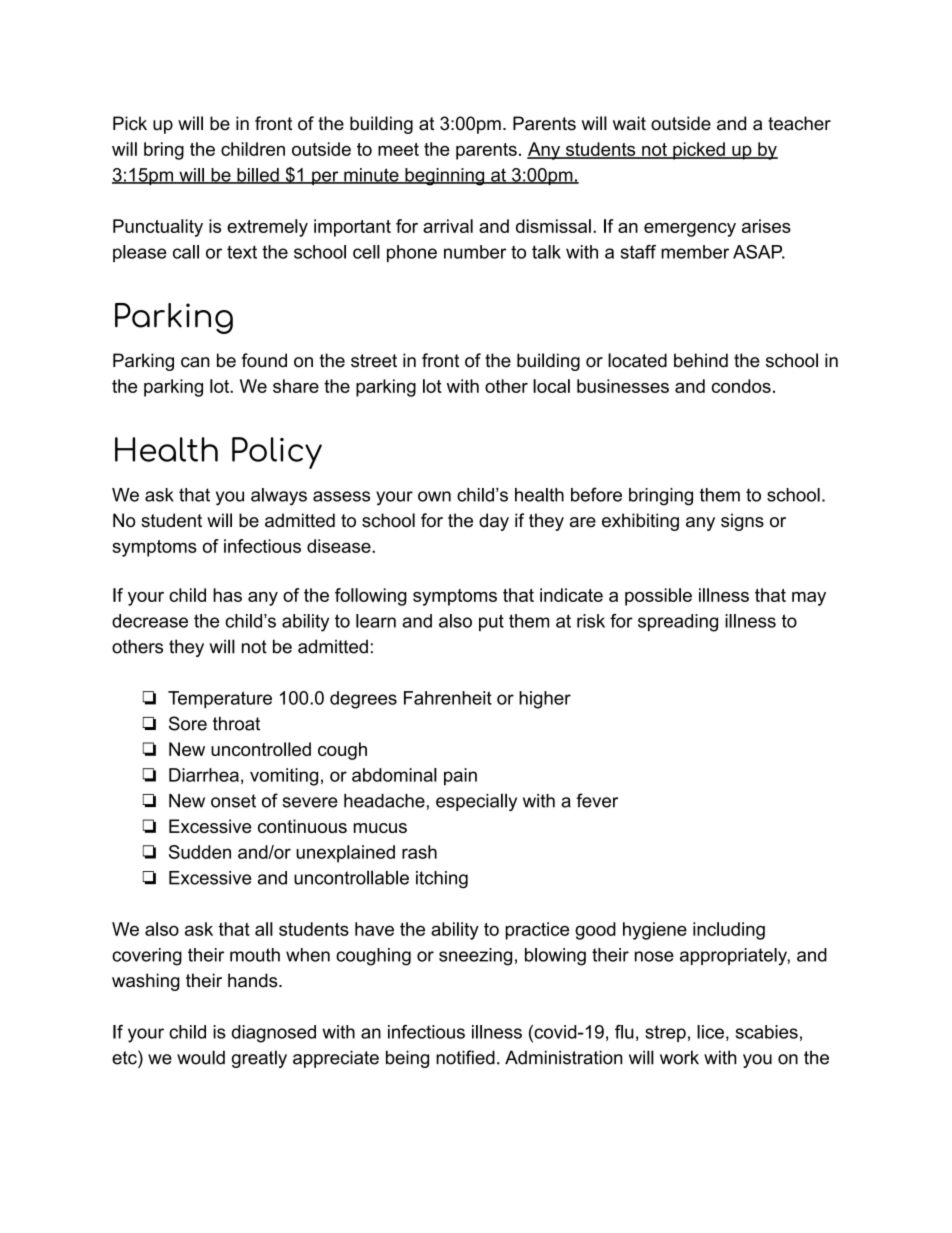 This document has height=1233, width=952. What do you see at coordinates (445, 177) in the document?
I see `beginning` at bounding box center [445, 177].
